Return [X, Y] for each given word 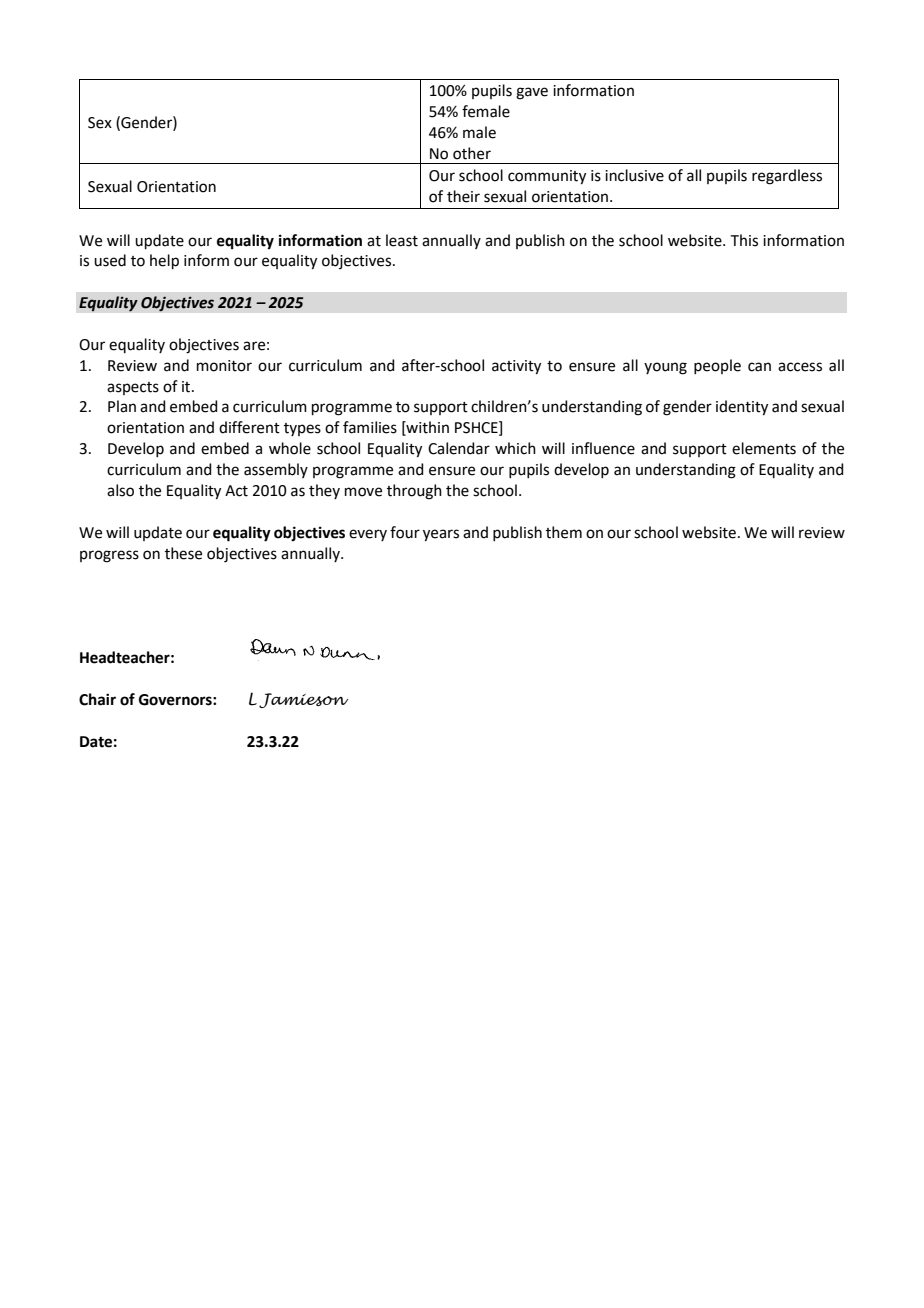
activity [516, 367]
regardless [787, 177]
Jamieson [303, 700]
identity [742, 408]
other [472, 153]
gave [532, 93]
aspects [133, 388]
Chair [97, 699]
